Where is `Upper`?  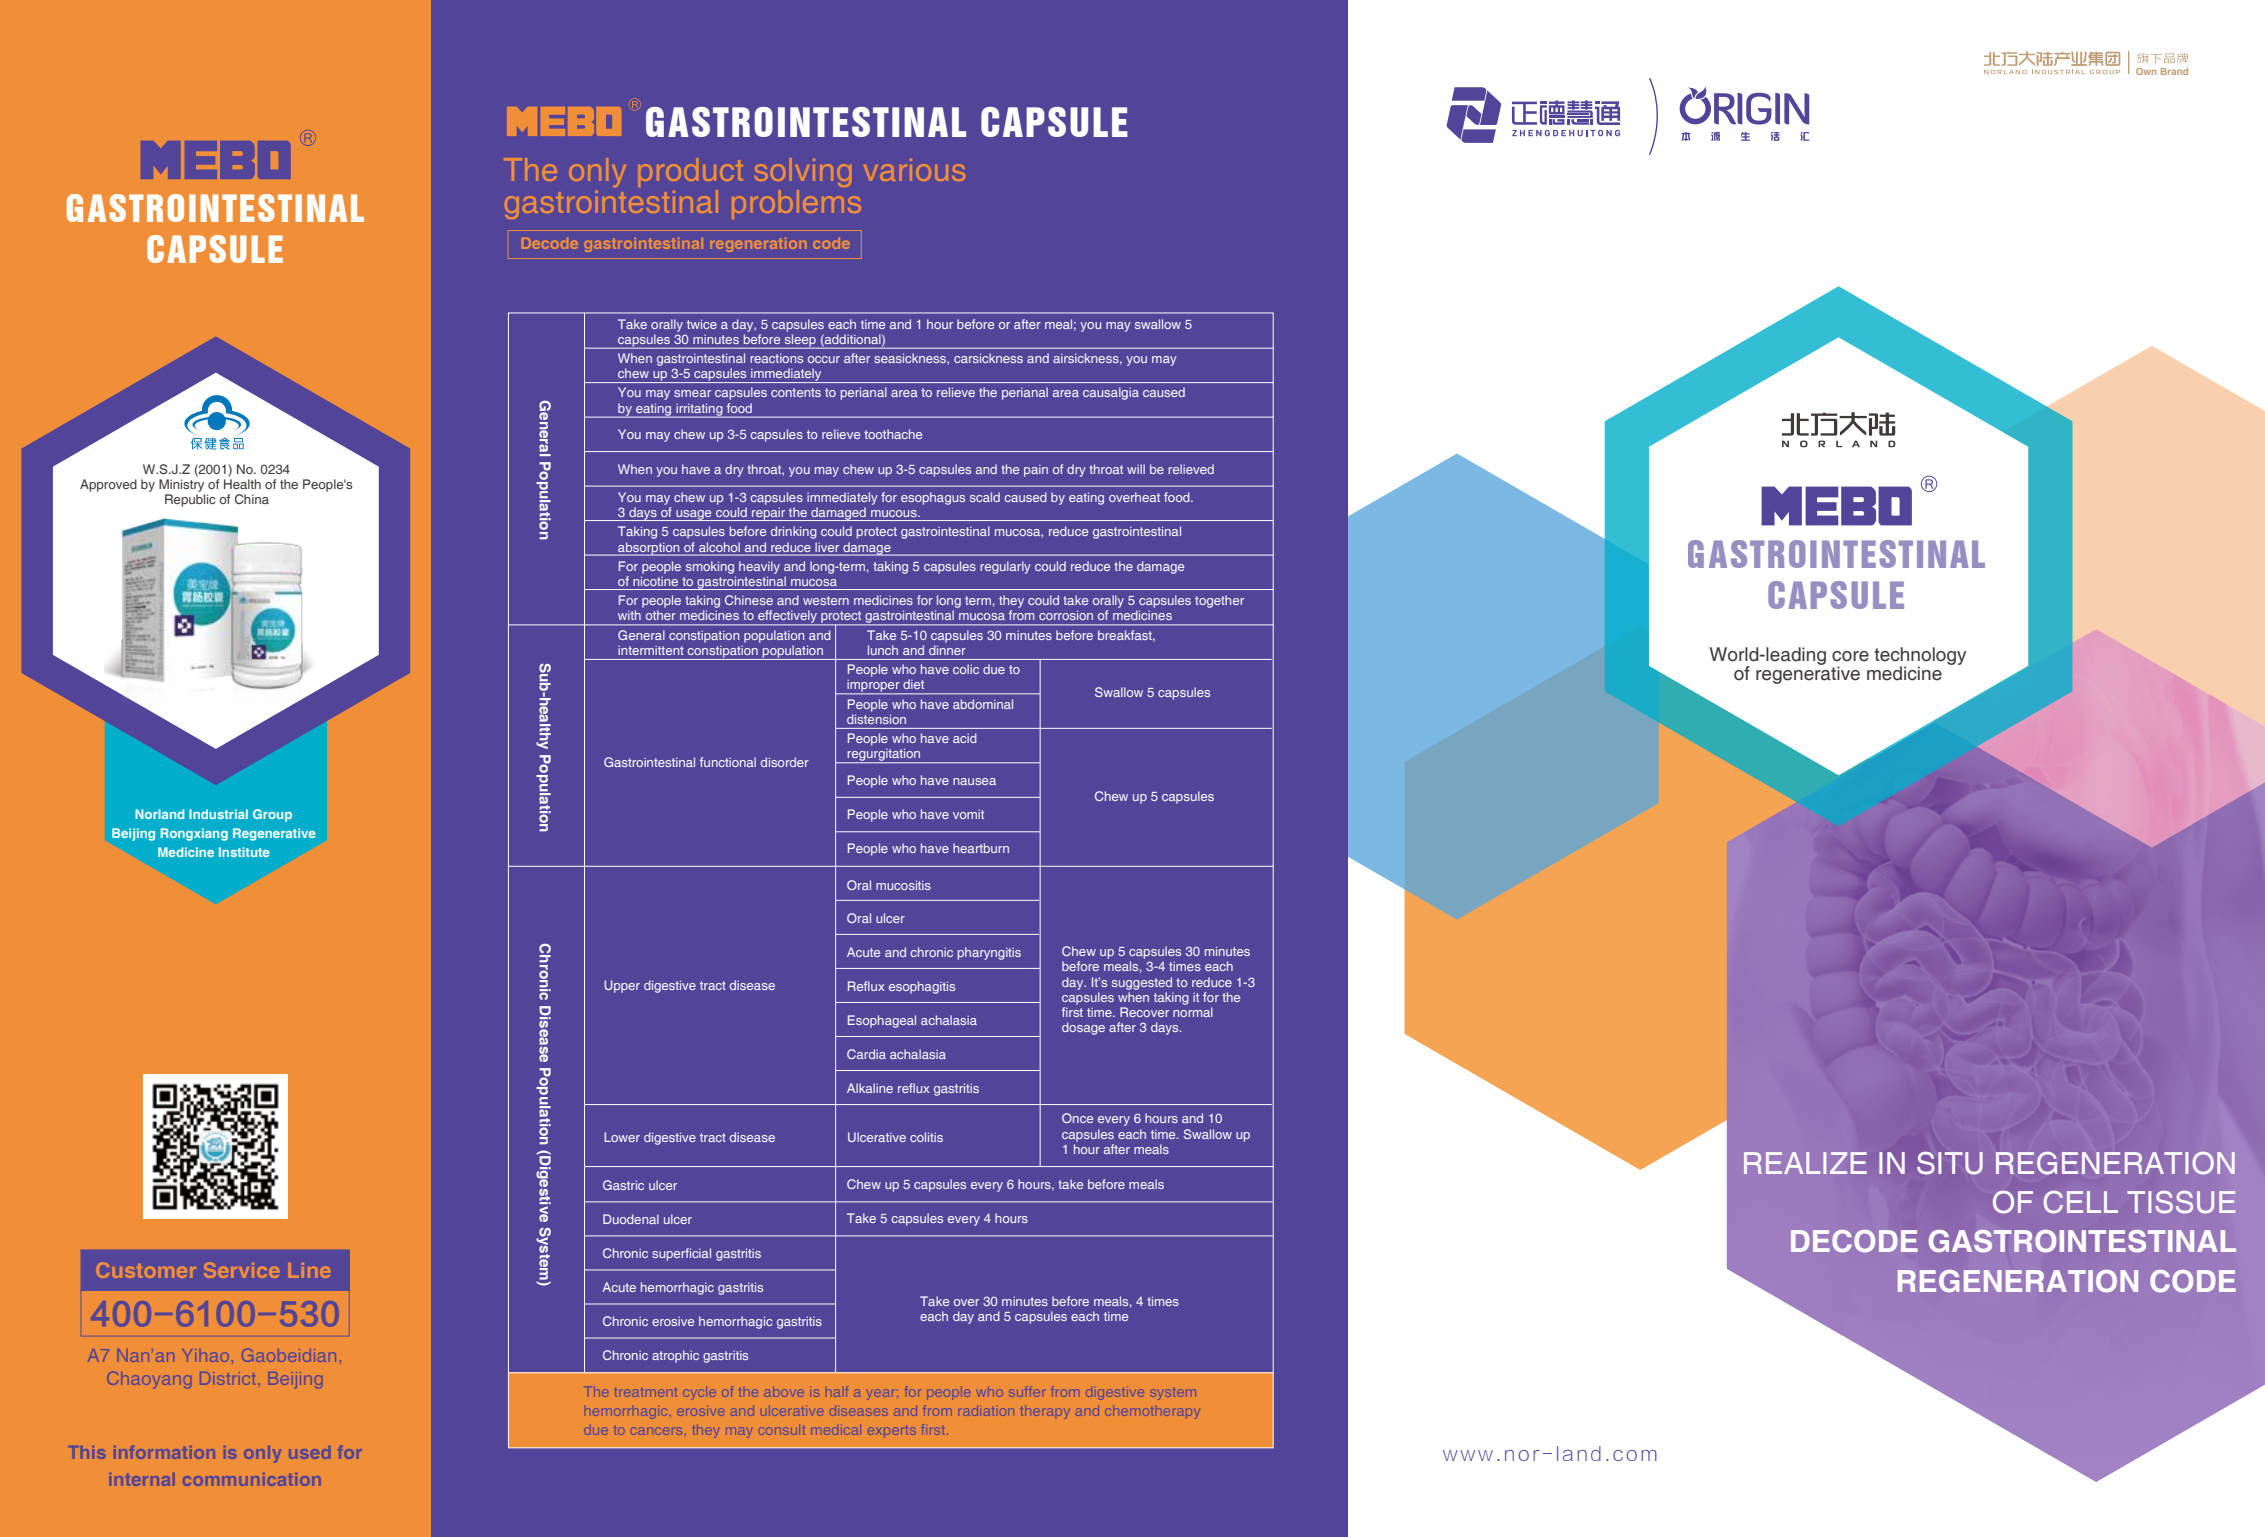 Upper is located at coordinates (622, 986).
